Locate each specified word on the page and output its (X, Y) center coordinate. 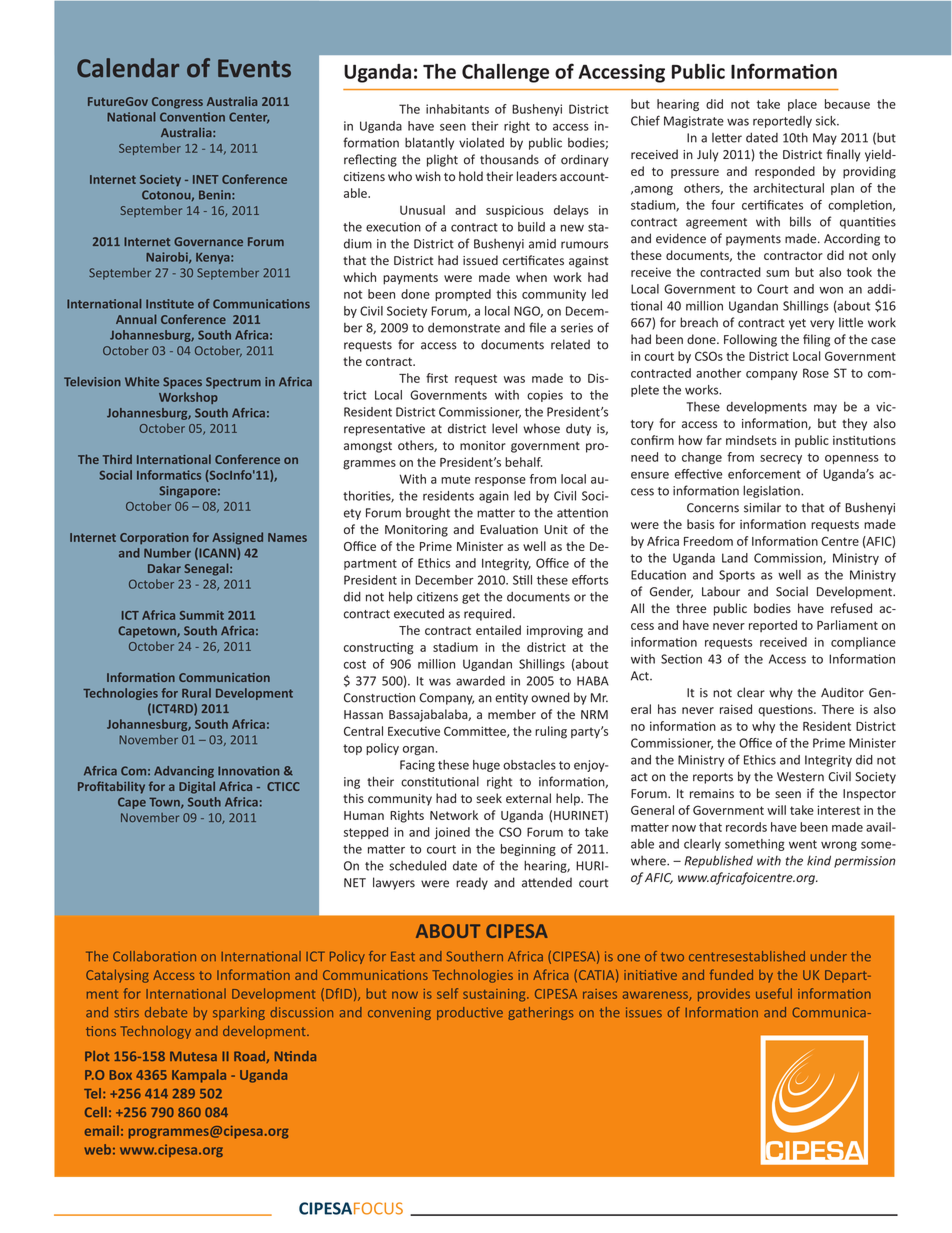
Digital (197, 787)
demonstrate (464, 327)
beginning (528, 850)
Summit (202, 615)
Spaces (182, 383)
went (803, 844)
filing (816, 340)
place (802, 105)
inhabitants (457, 109)
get (471, 598)
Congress (177, 103)
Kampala (199, 1076)
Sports (737, 576)
